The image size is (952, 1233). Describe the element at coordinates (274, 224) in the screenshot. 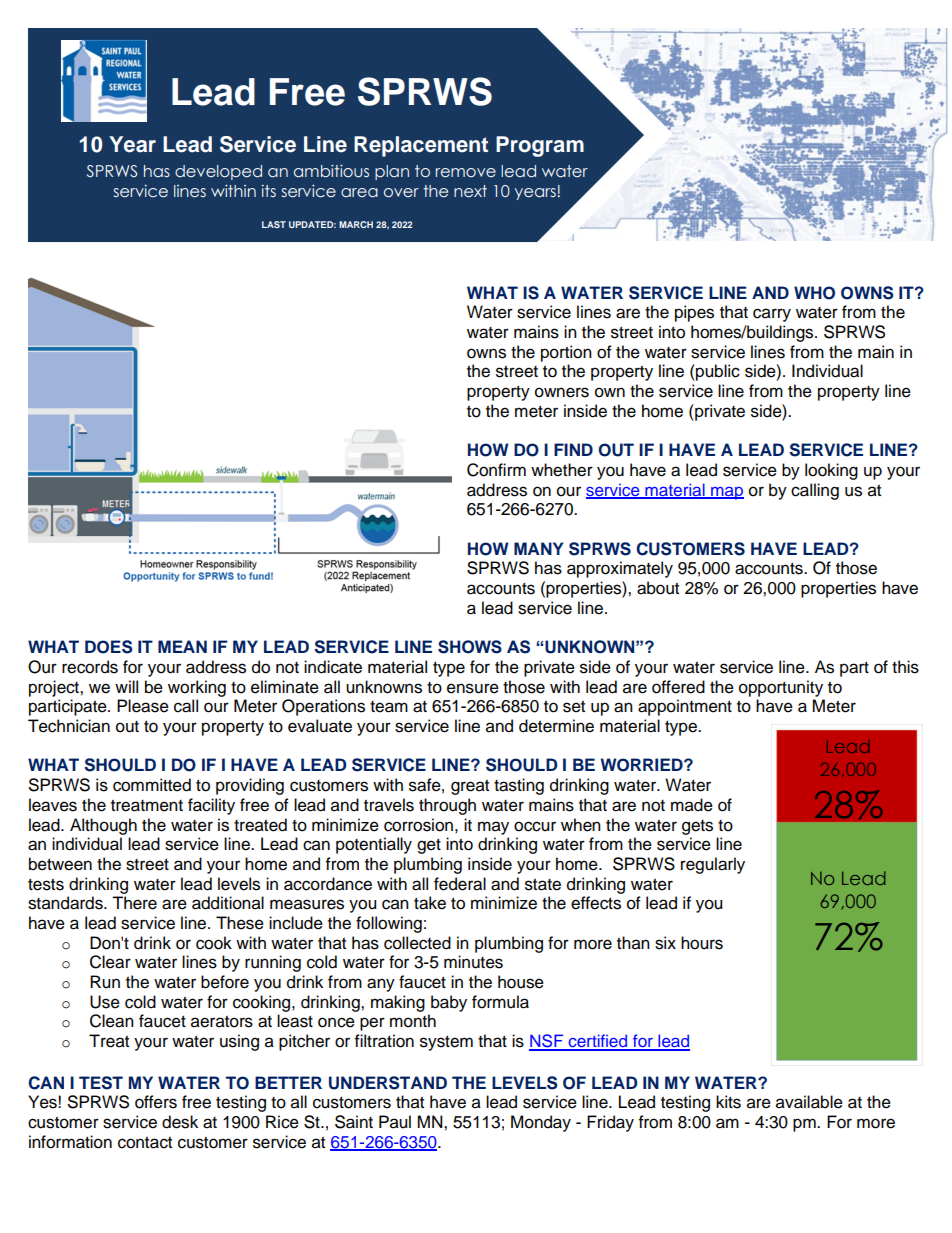

I see `LAST` at that location.
